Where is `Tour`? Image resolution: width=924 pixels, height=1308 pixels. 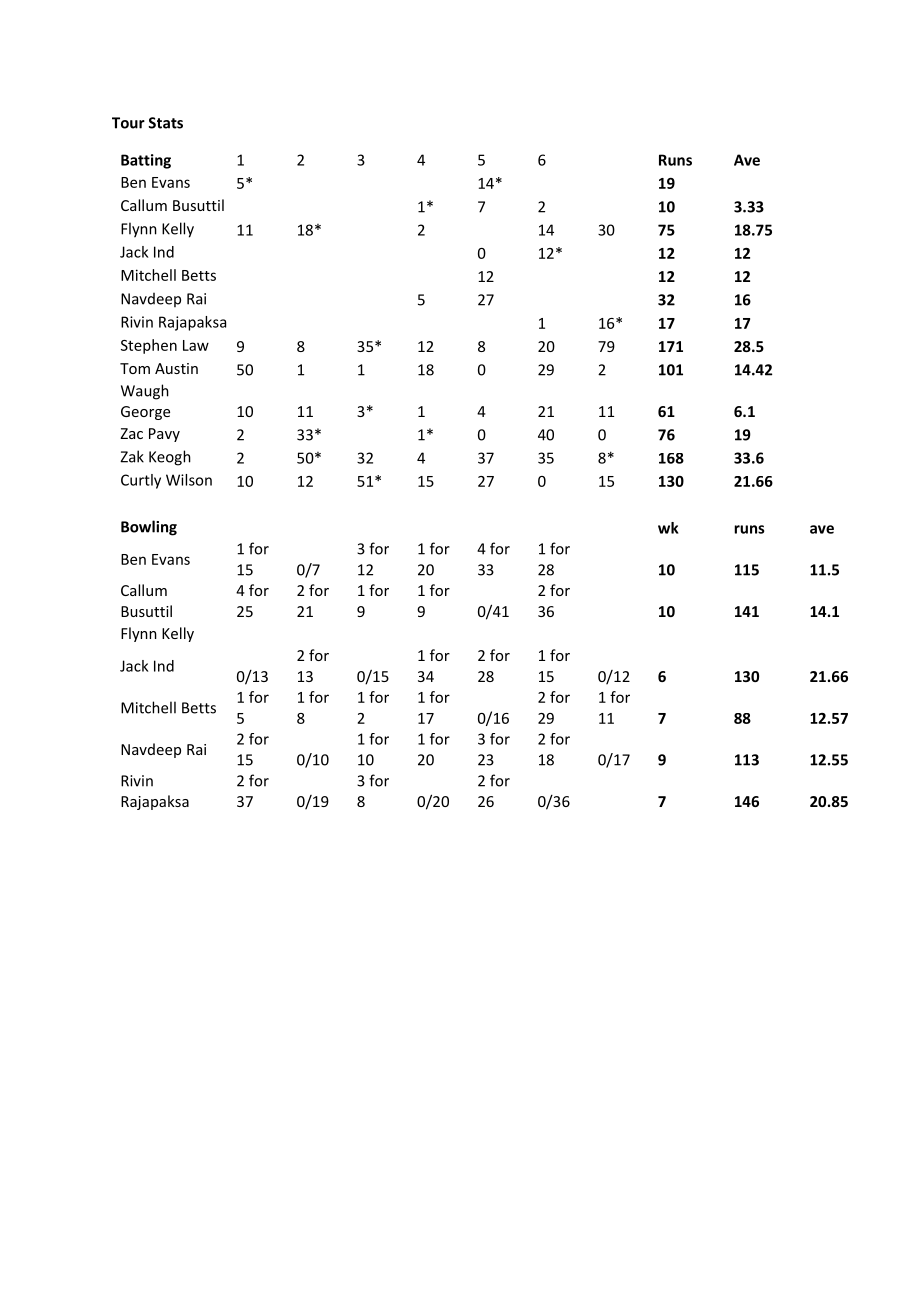 Tour is located at coordinates (128, 123).
